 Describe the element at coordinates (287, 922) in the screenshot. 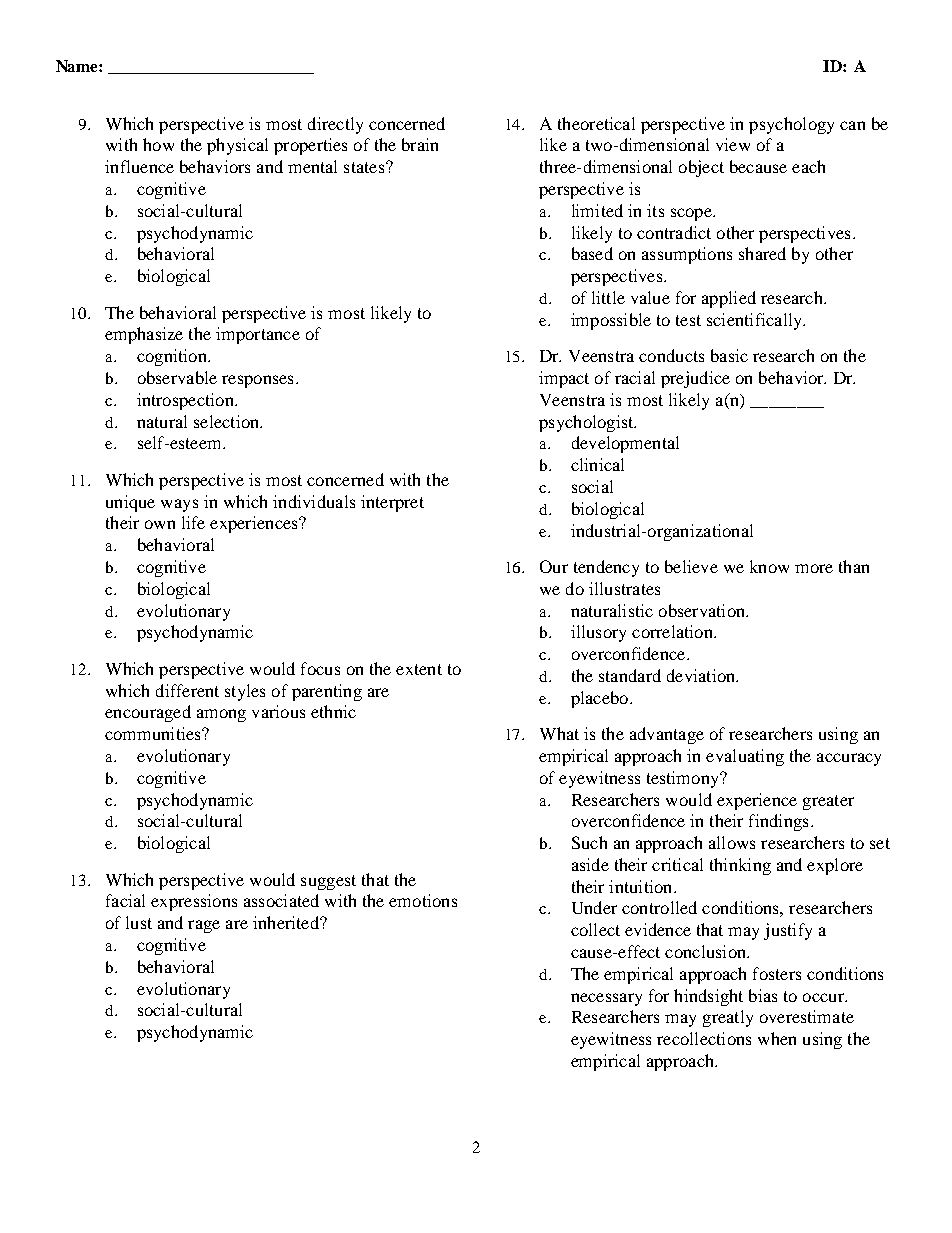

I see `inherited` at that location.
